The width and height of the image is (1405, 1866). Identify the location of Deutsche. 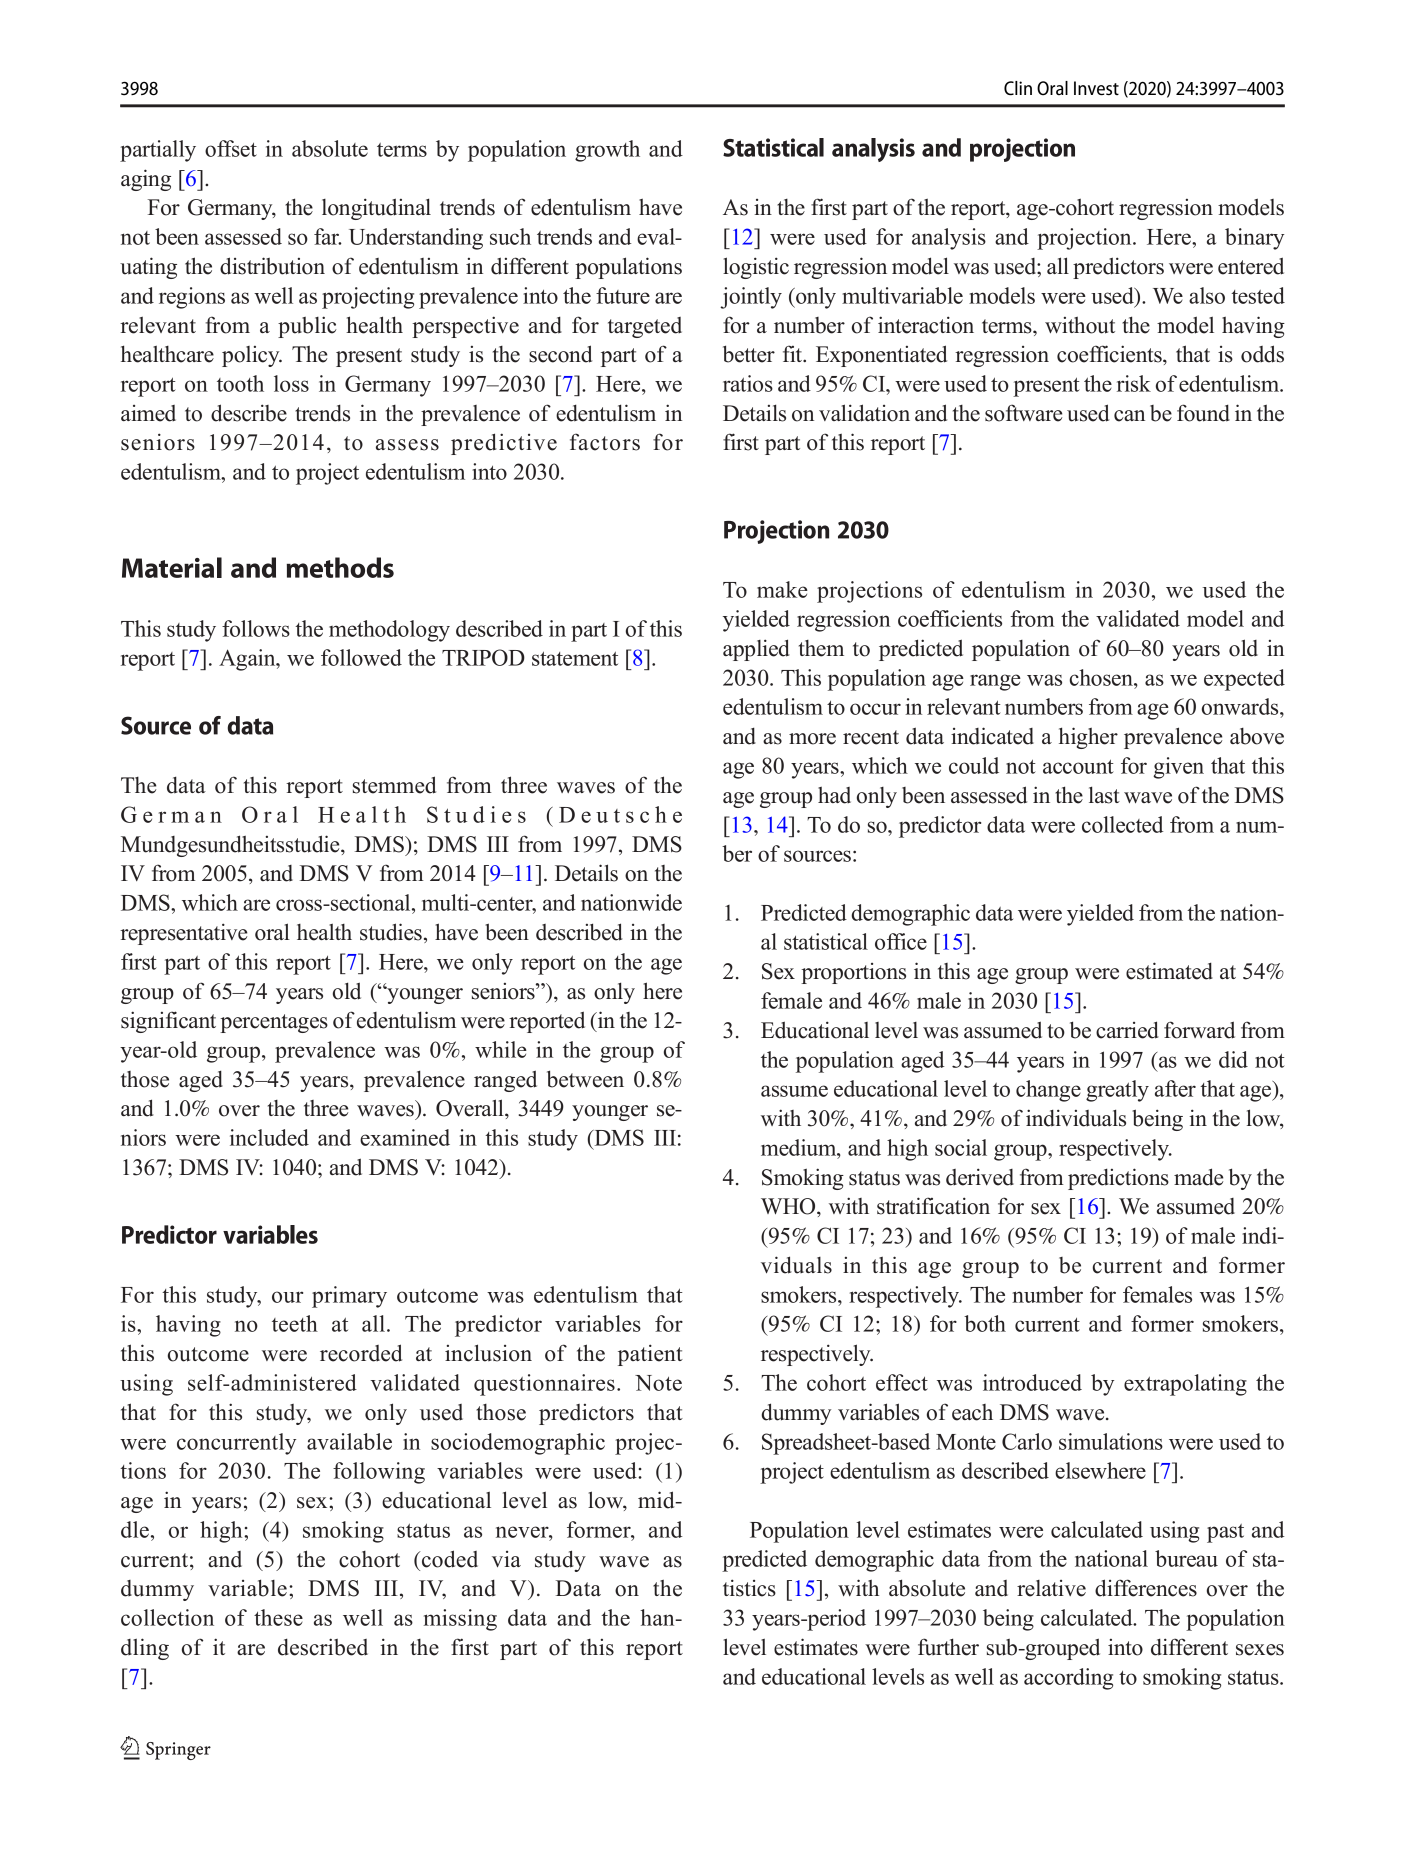
(620, 814).
